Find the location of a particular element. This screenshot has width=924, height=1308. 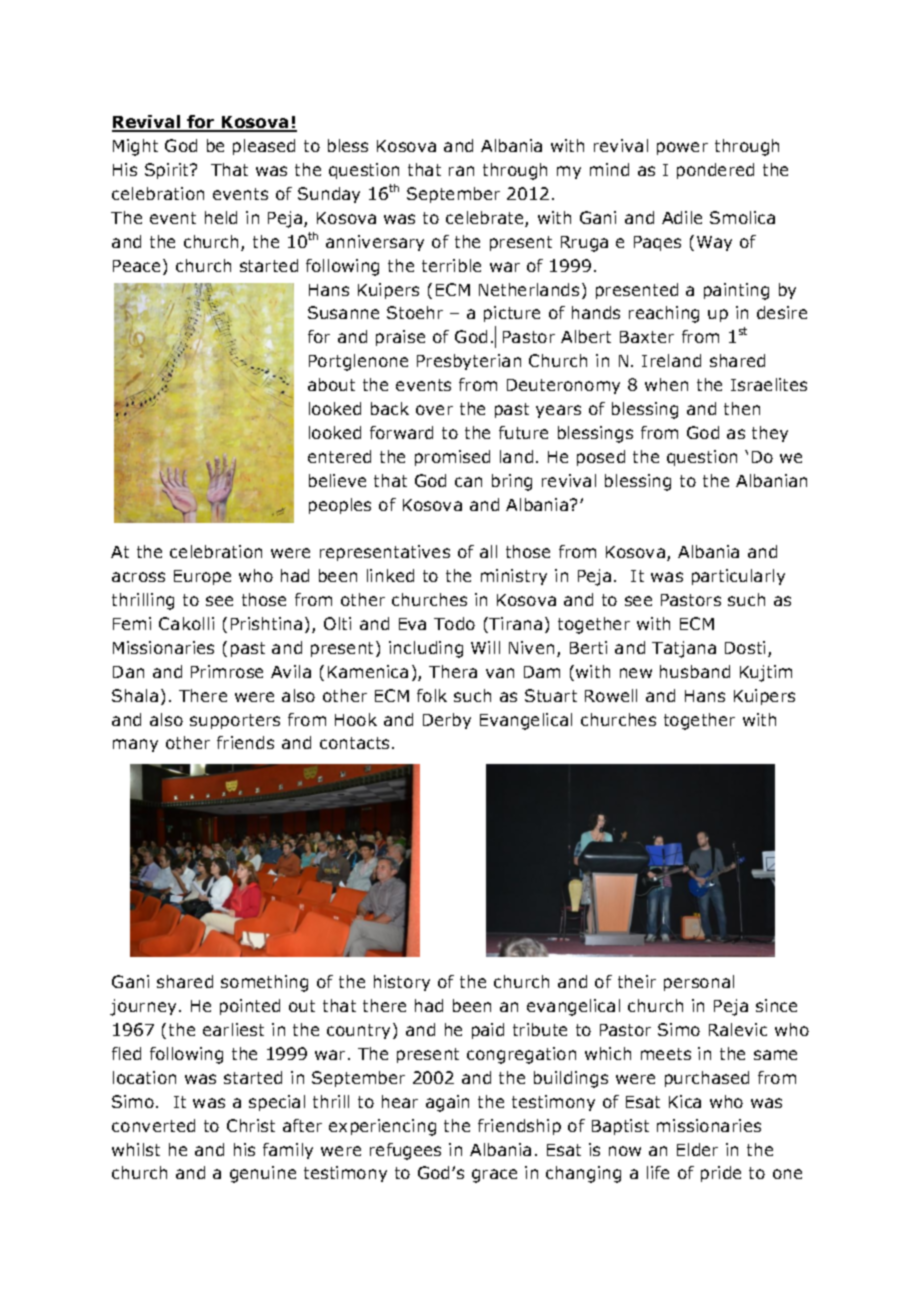

husband is located at coordinates (695, 671).
